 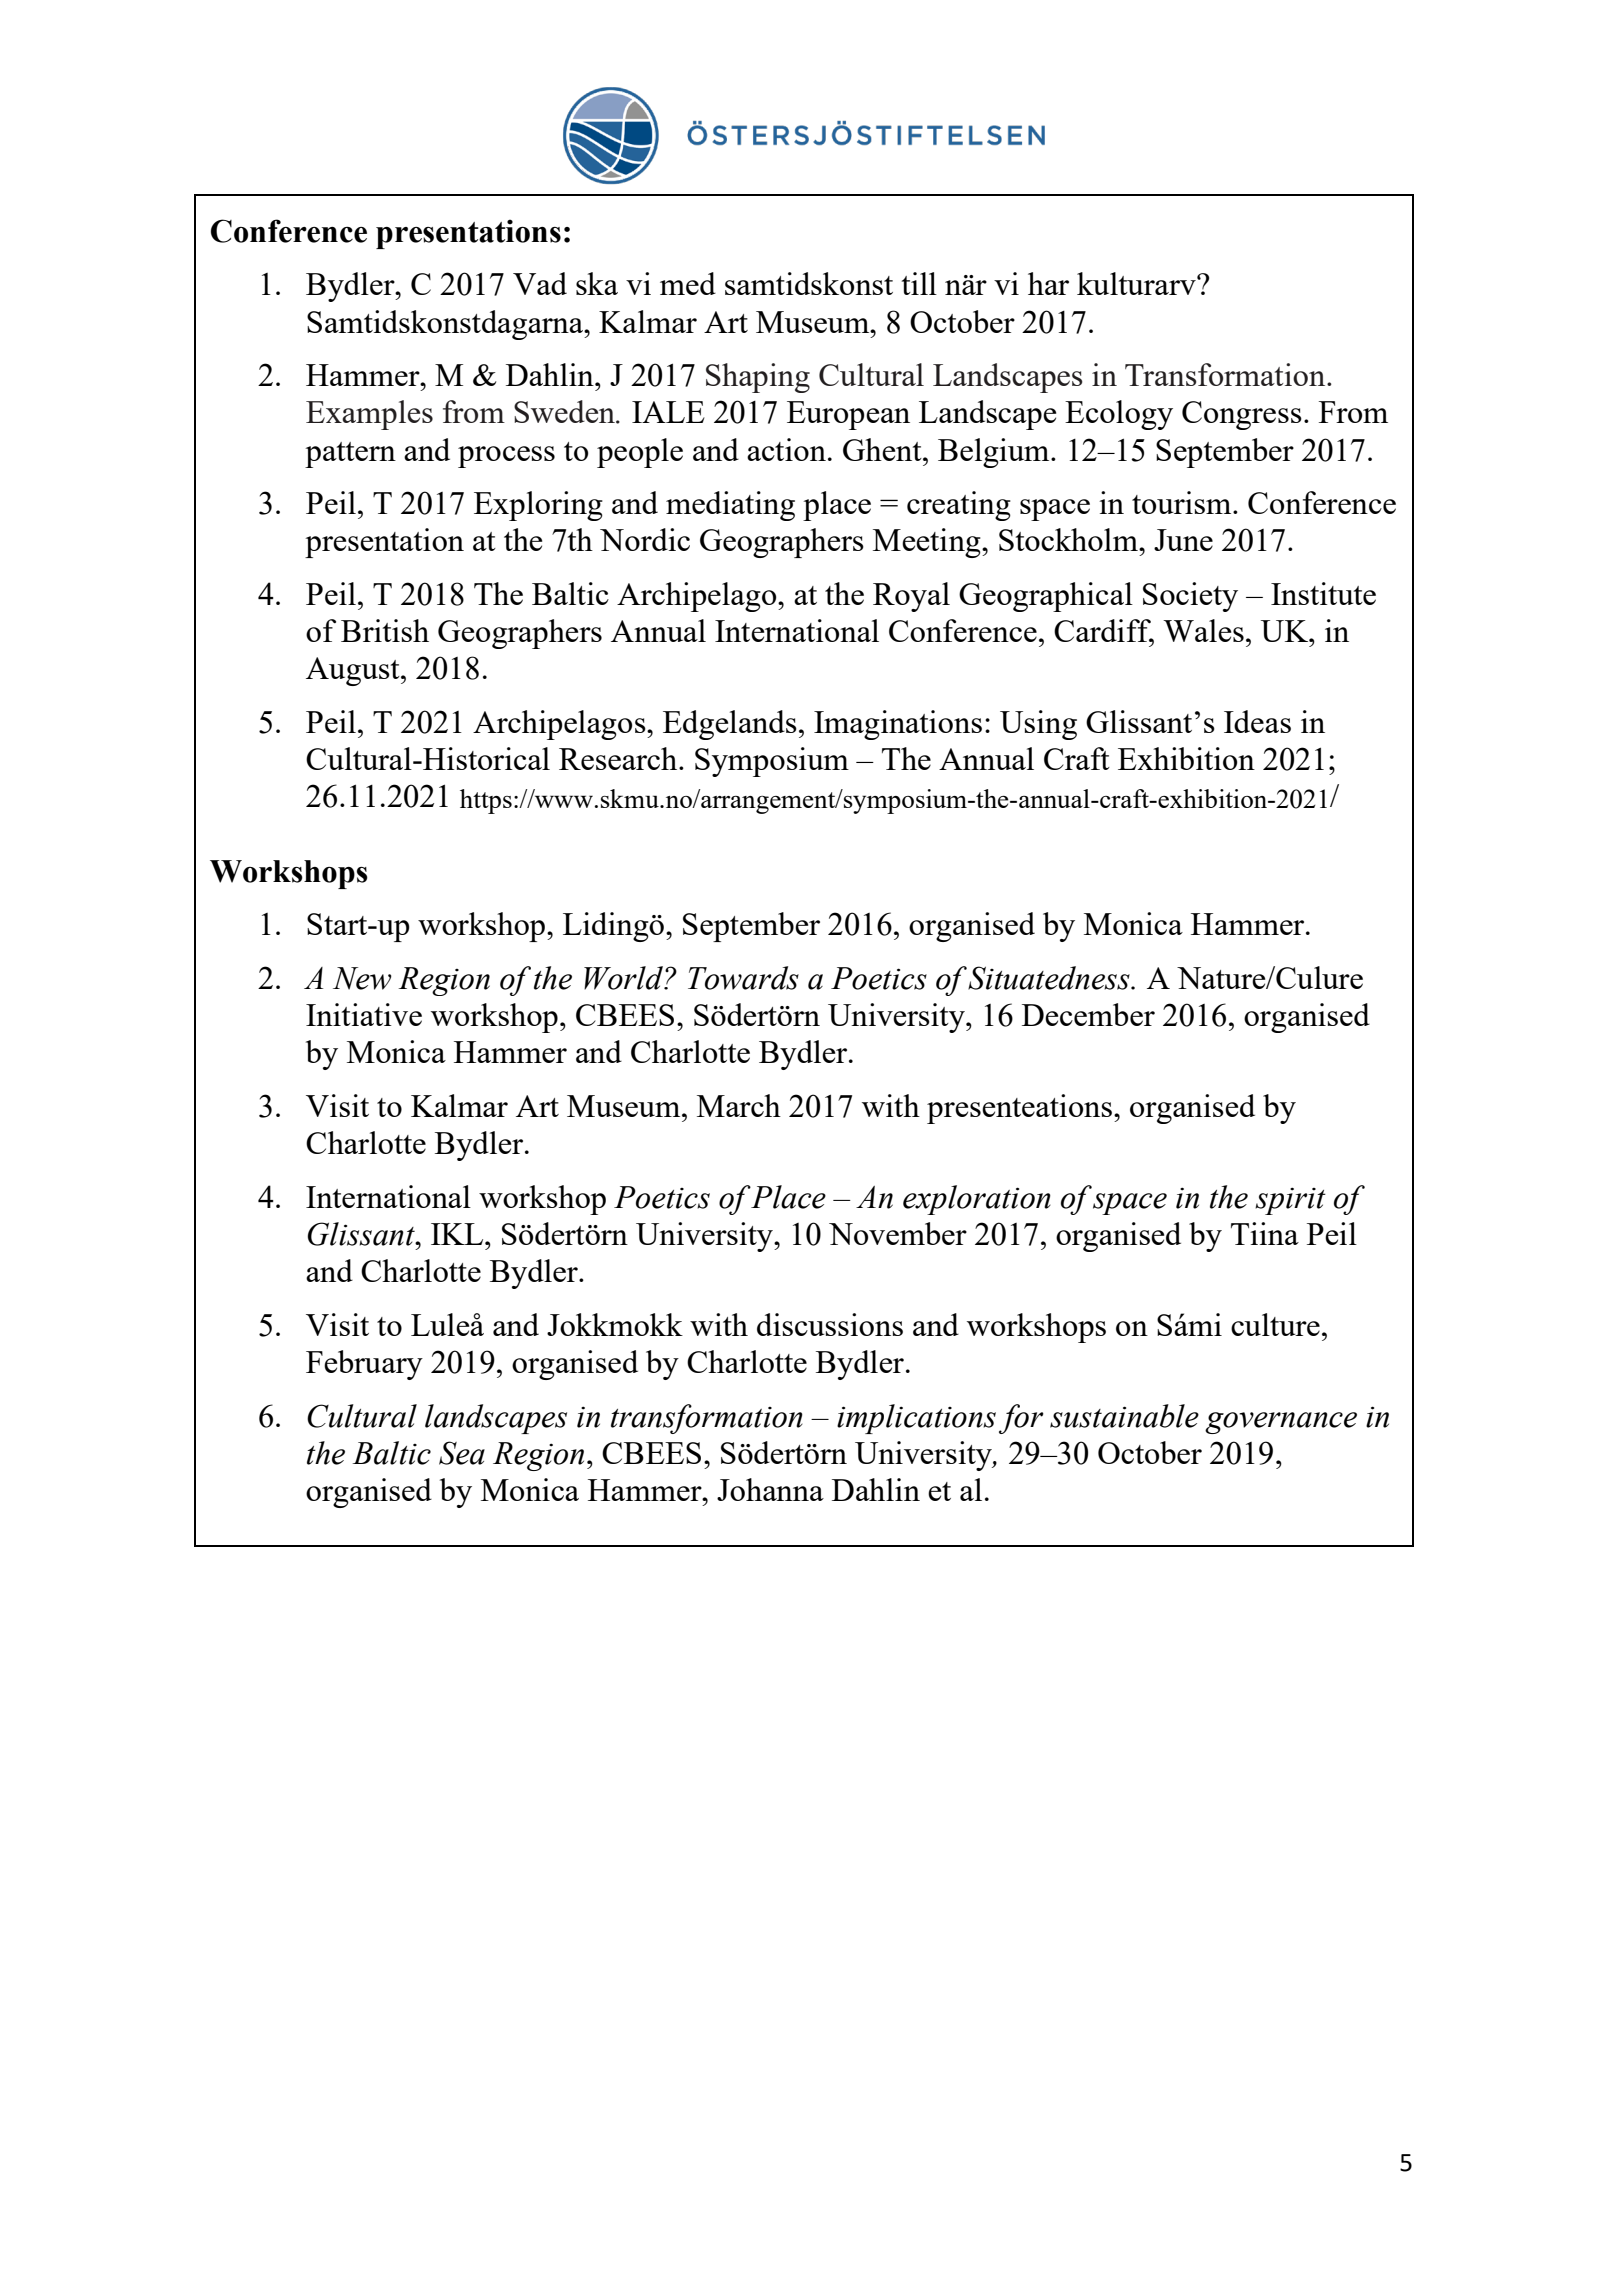 What do you see at coordinates (1088, 1014) in the screenshot?
I see `December` at bounding box center [1088, 1014].
